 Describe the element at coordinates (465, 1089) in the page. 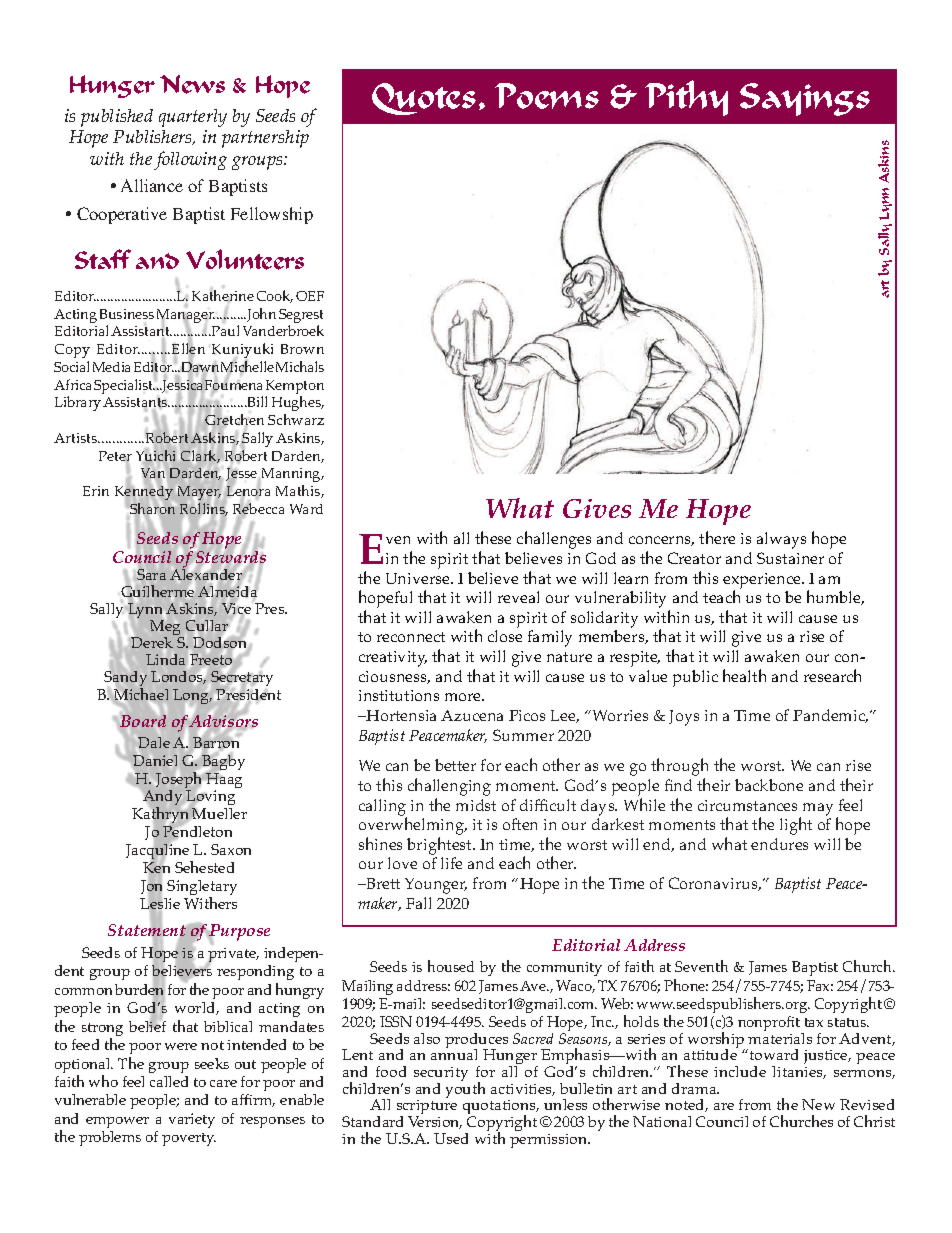

I see `youth` at that location.
